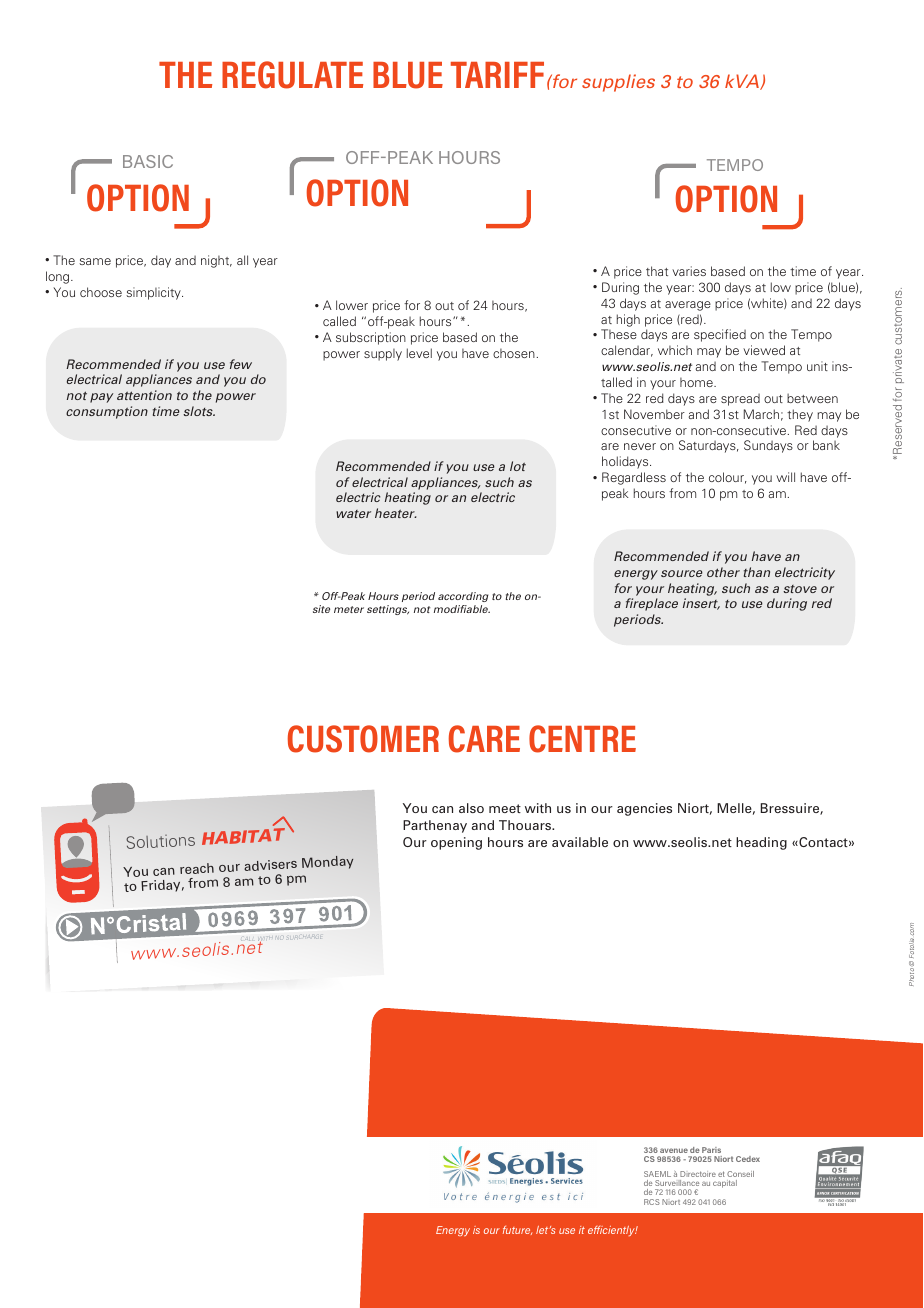 The width and height of the document is (924, 1308). What do you see at coordinates (456, 843) in the document?
I see `opening` at bounding box center [456, 843].
